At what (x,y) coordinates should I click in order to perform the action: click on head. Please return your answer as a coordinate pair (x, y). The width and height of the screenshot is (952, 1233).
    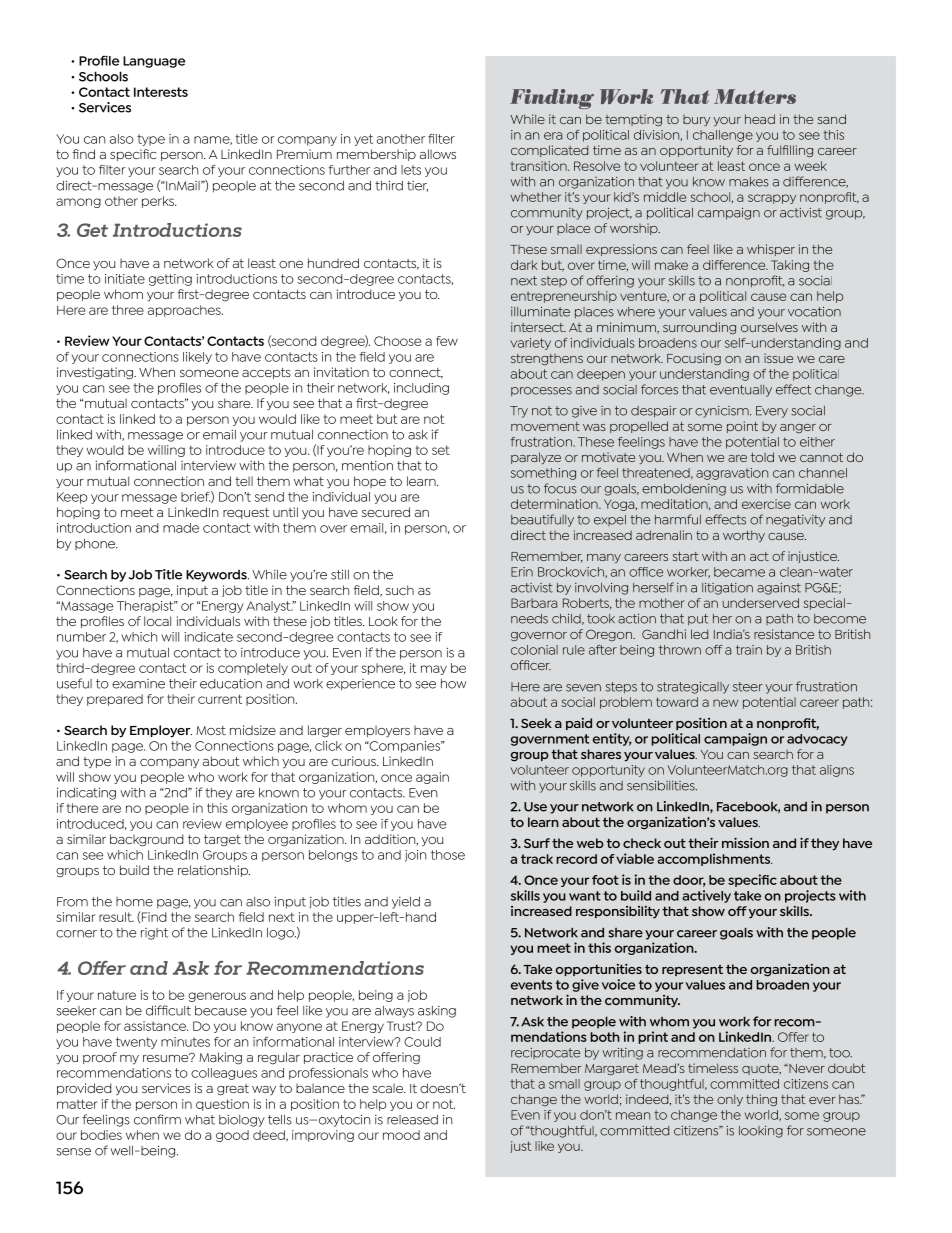
    Looking at the image, I should click on (760, 119).
